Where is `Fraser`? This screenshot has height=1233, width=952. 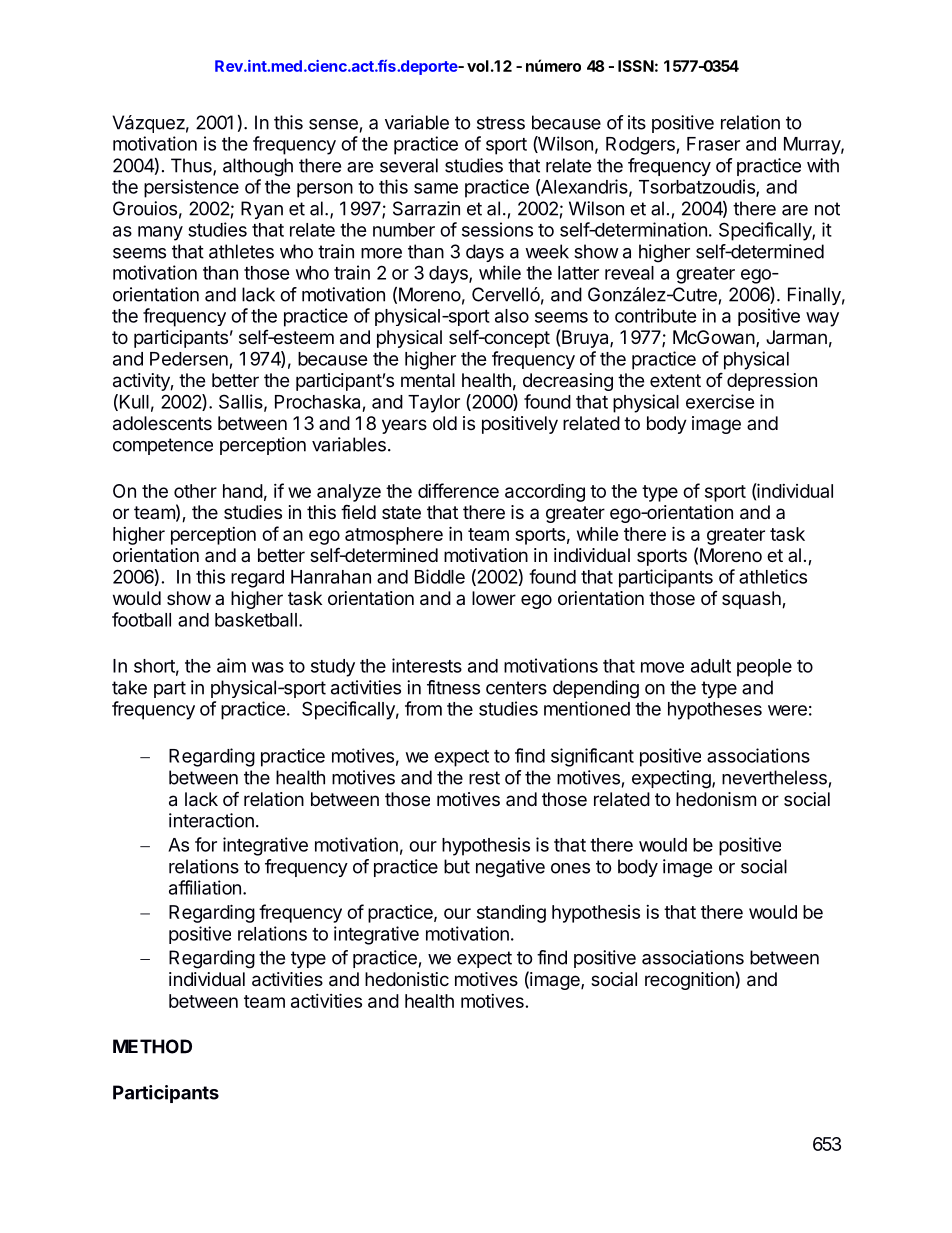 Fraser is located at coordinates (713, 144).
